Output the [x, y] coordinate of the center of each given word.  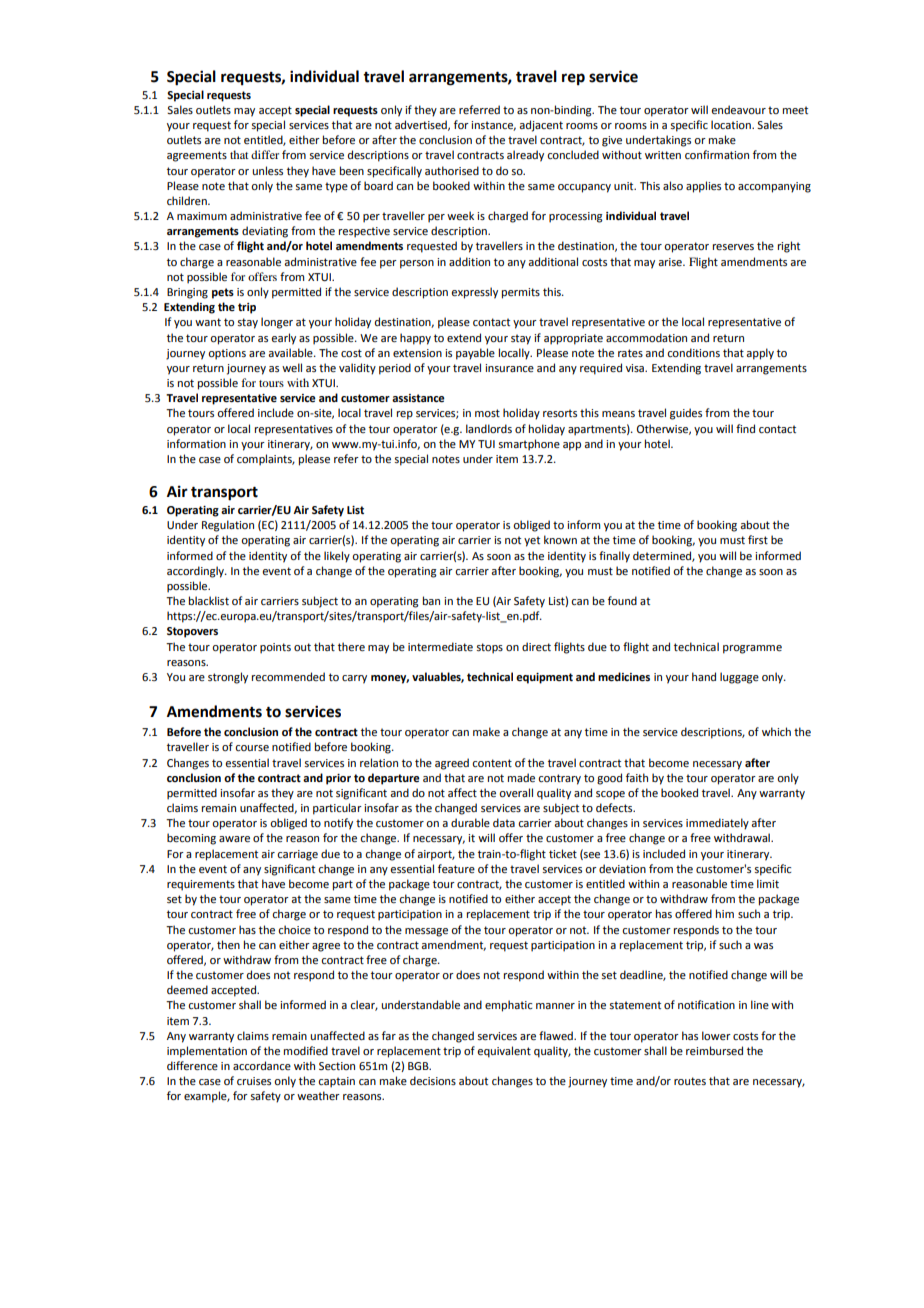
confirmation [717, 154]
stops [490, 648]
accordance [262, 1065]
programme [752, 649]
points [275, 648]
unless [267, 170]
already [525, 156]
